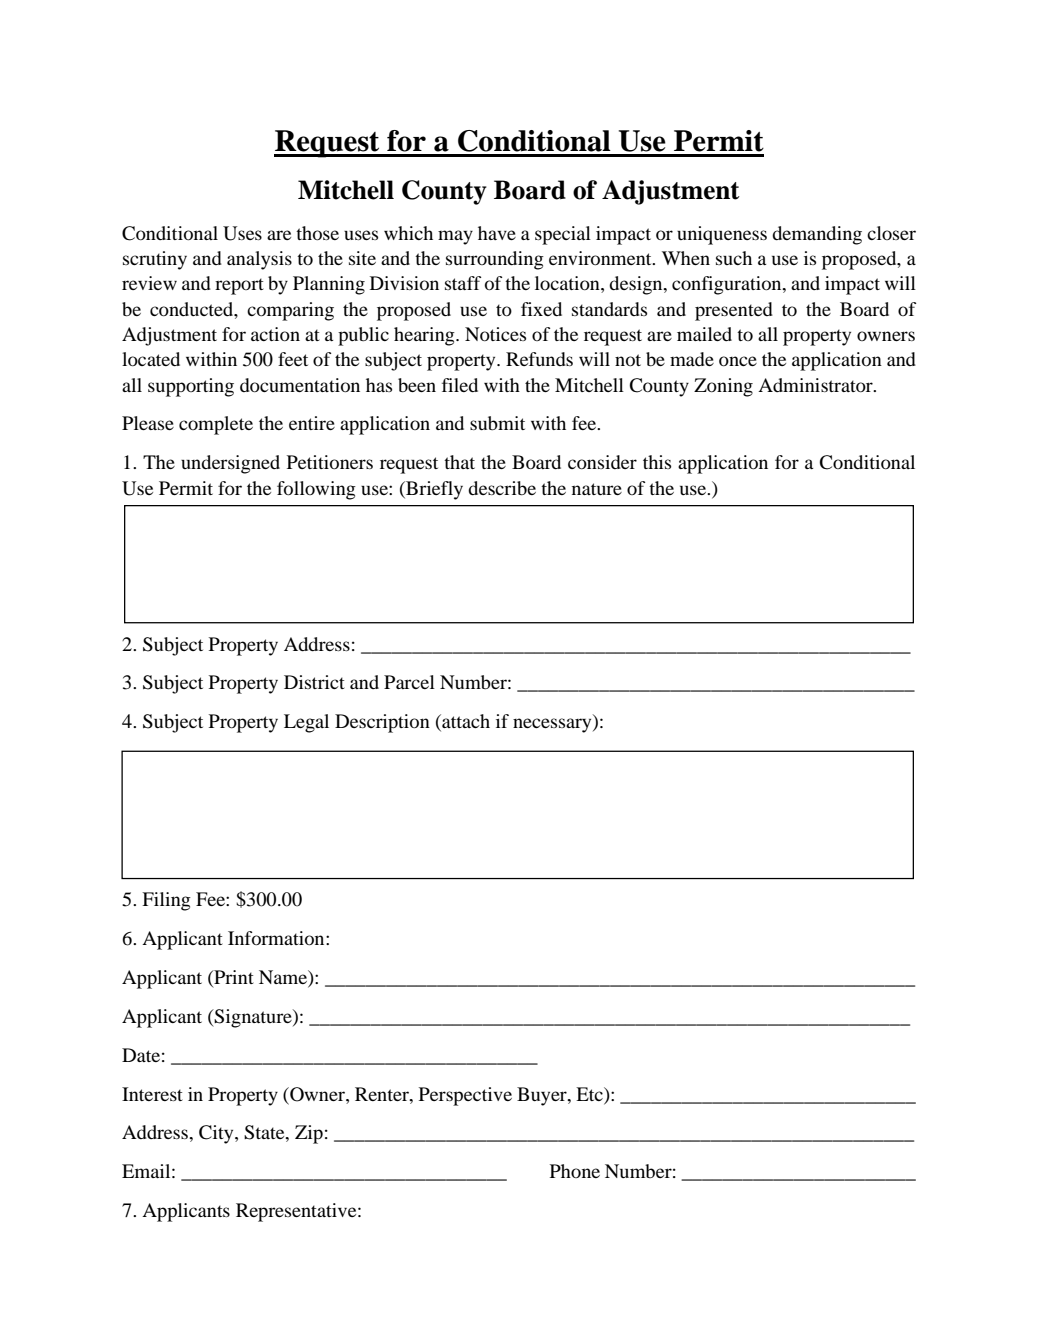 The height and width of the page is (1344, 1038). Describe the element at coordinates (495, 260) in the page. I see `surrounding` at that location.
